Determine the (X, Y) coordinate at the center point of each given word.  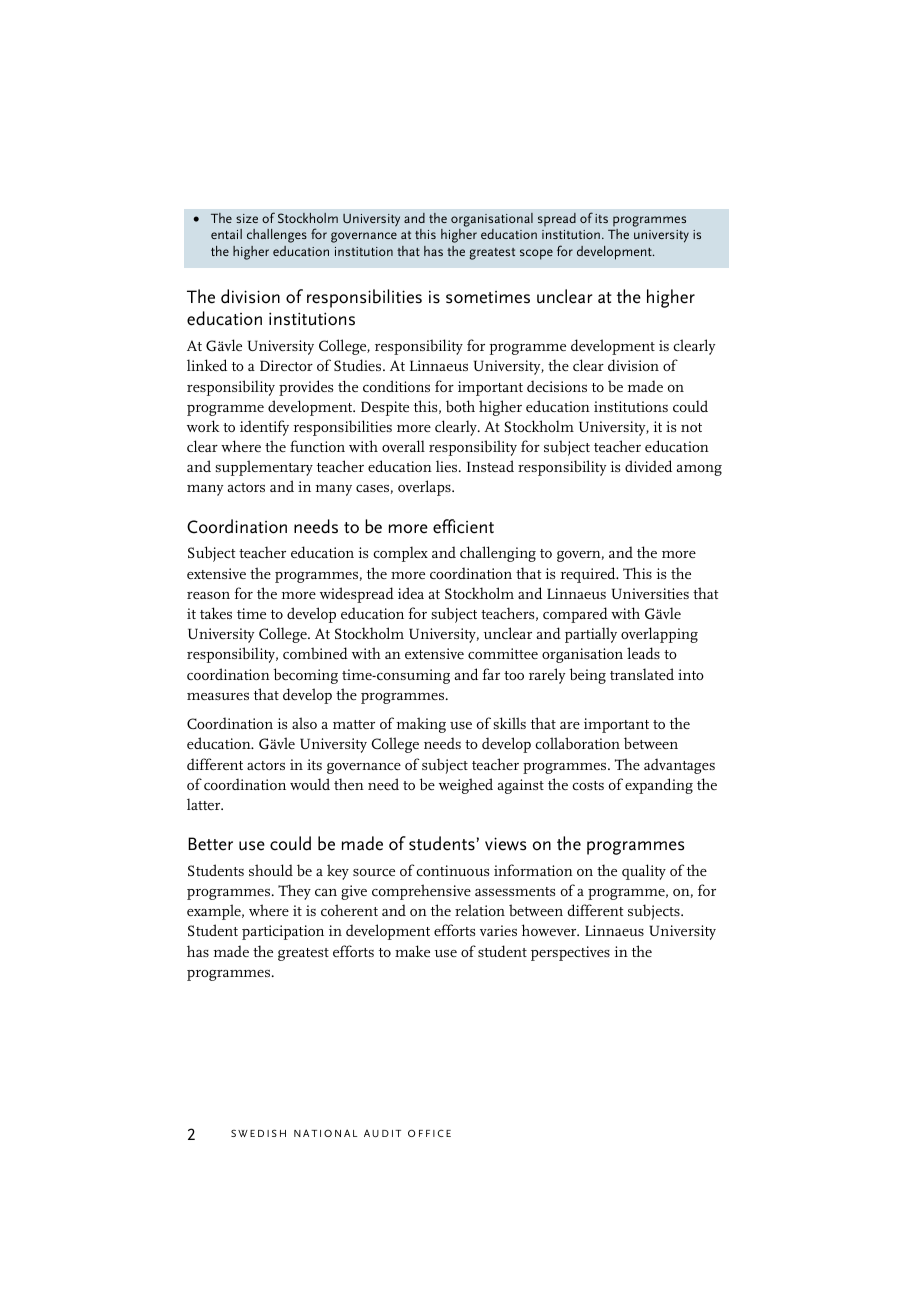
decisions (557, 386)
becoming (305, 676)
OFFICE (429, 1133)
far (491, 674)
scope (536, 254)
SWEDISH (258, 1133)
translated (642, 674)
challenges (277, 236)
